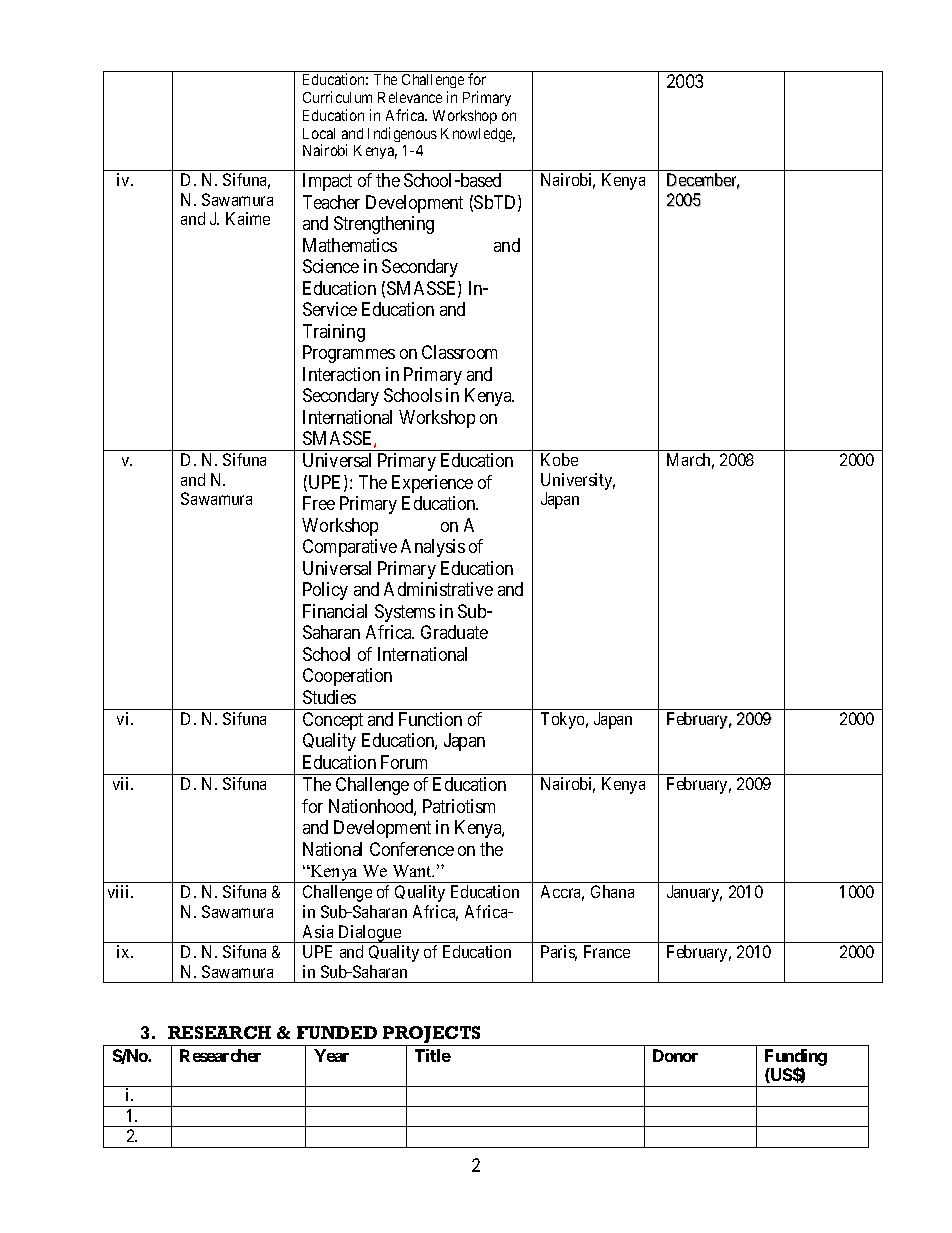  What do you see at coordinates (438, 589) in the page?
I see `Administrative` at bounding box center [438, 589].
